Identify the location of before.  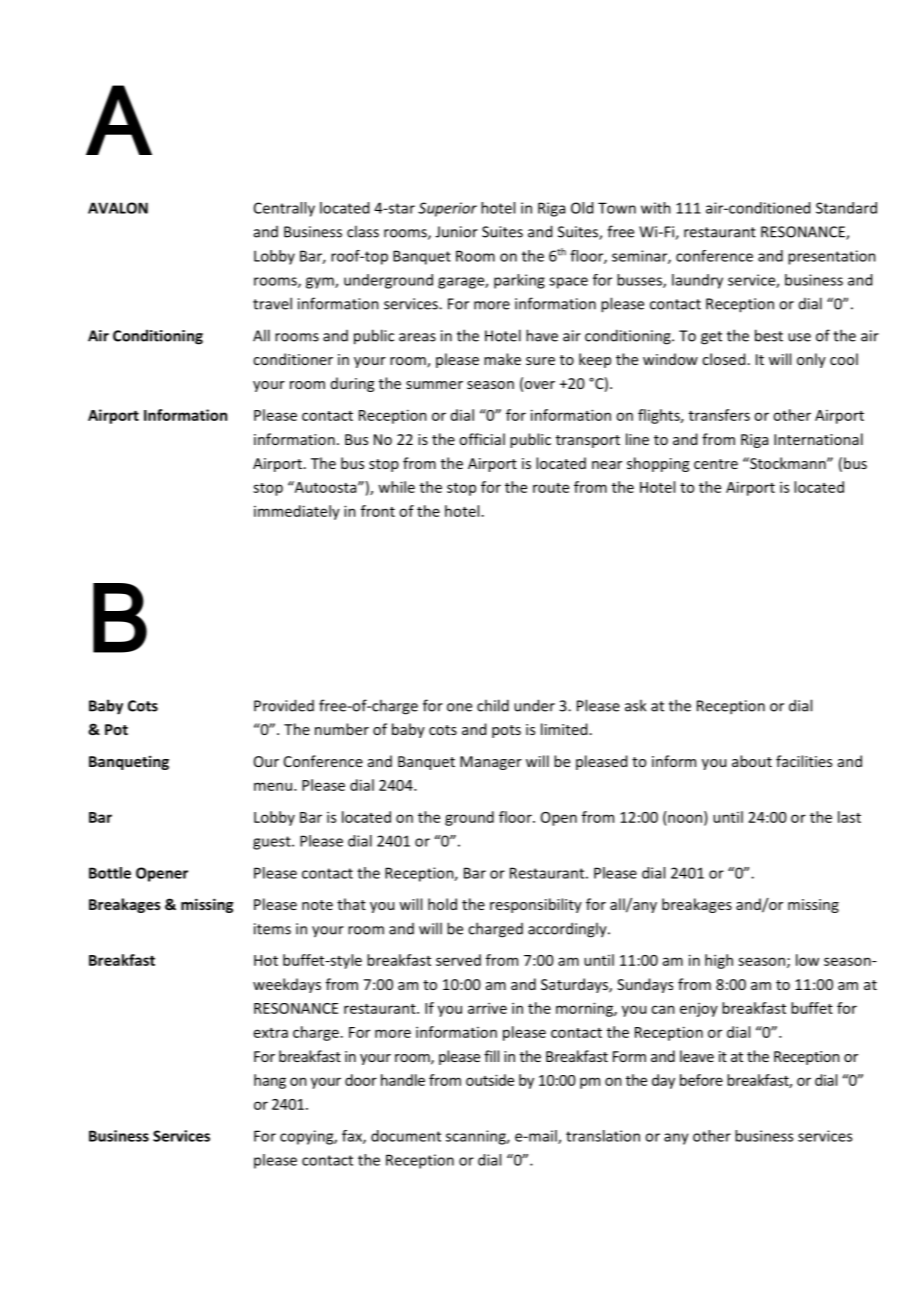
(701, 1080).
